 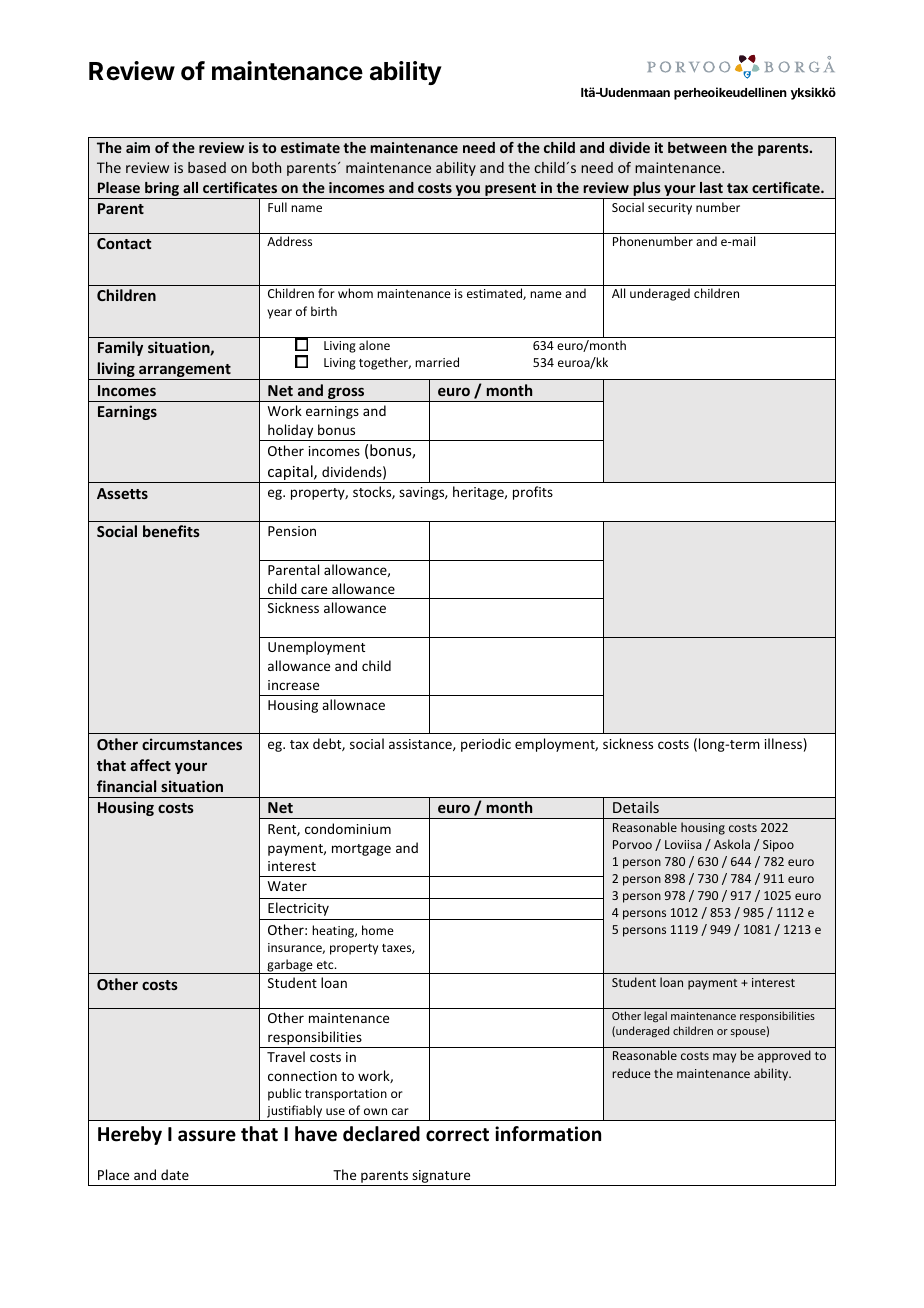 I want to click on assure, so click(x=207, y=1136).
